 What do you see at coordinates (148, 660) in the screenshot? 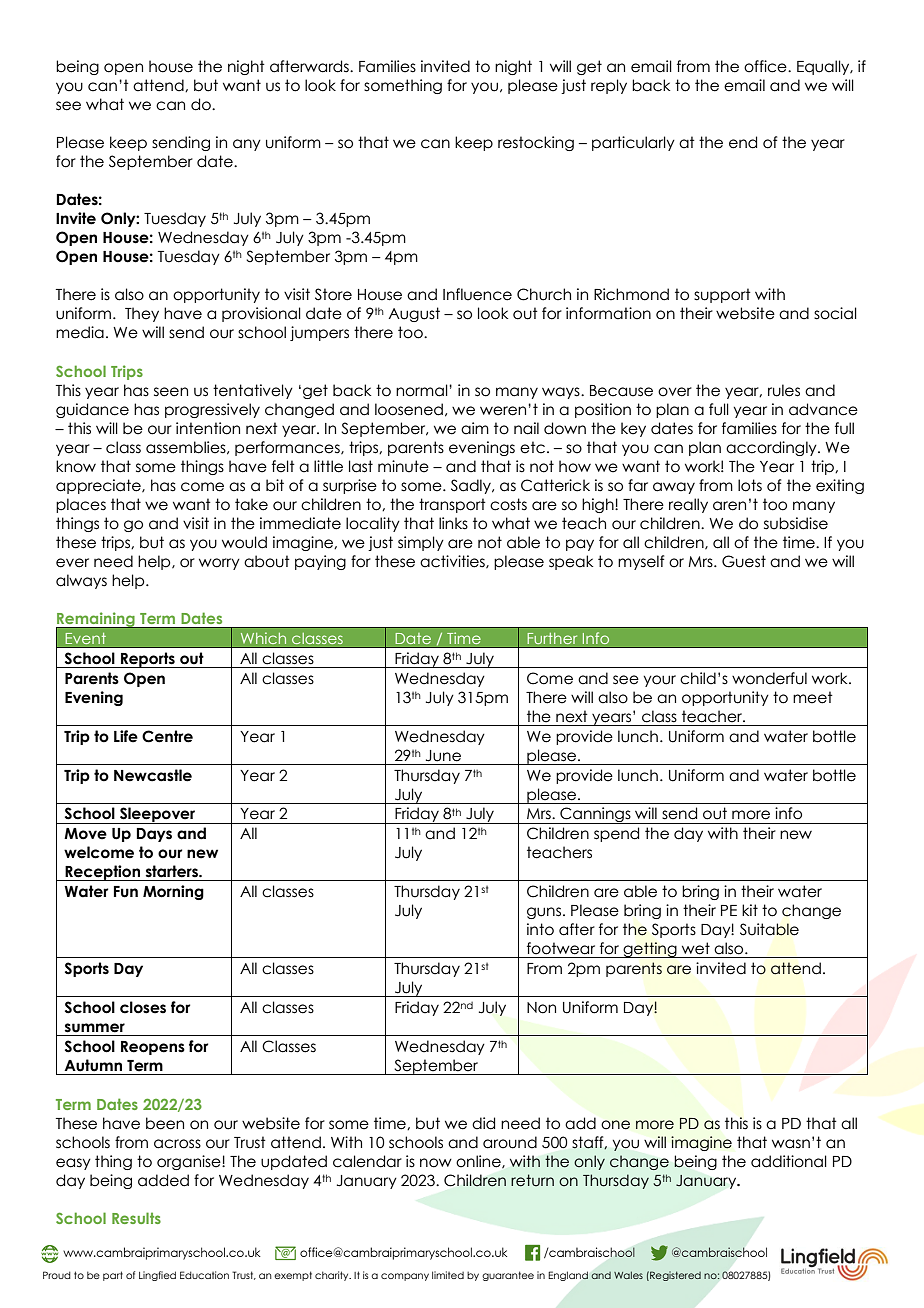
I see `Reports` at bounding box center [148, 660].
